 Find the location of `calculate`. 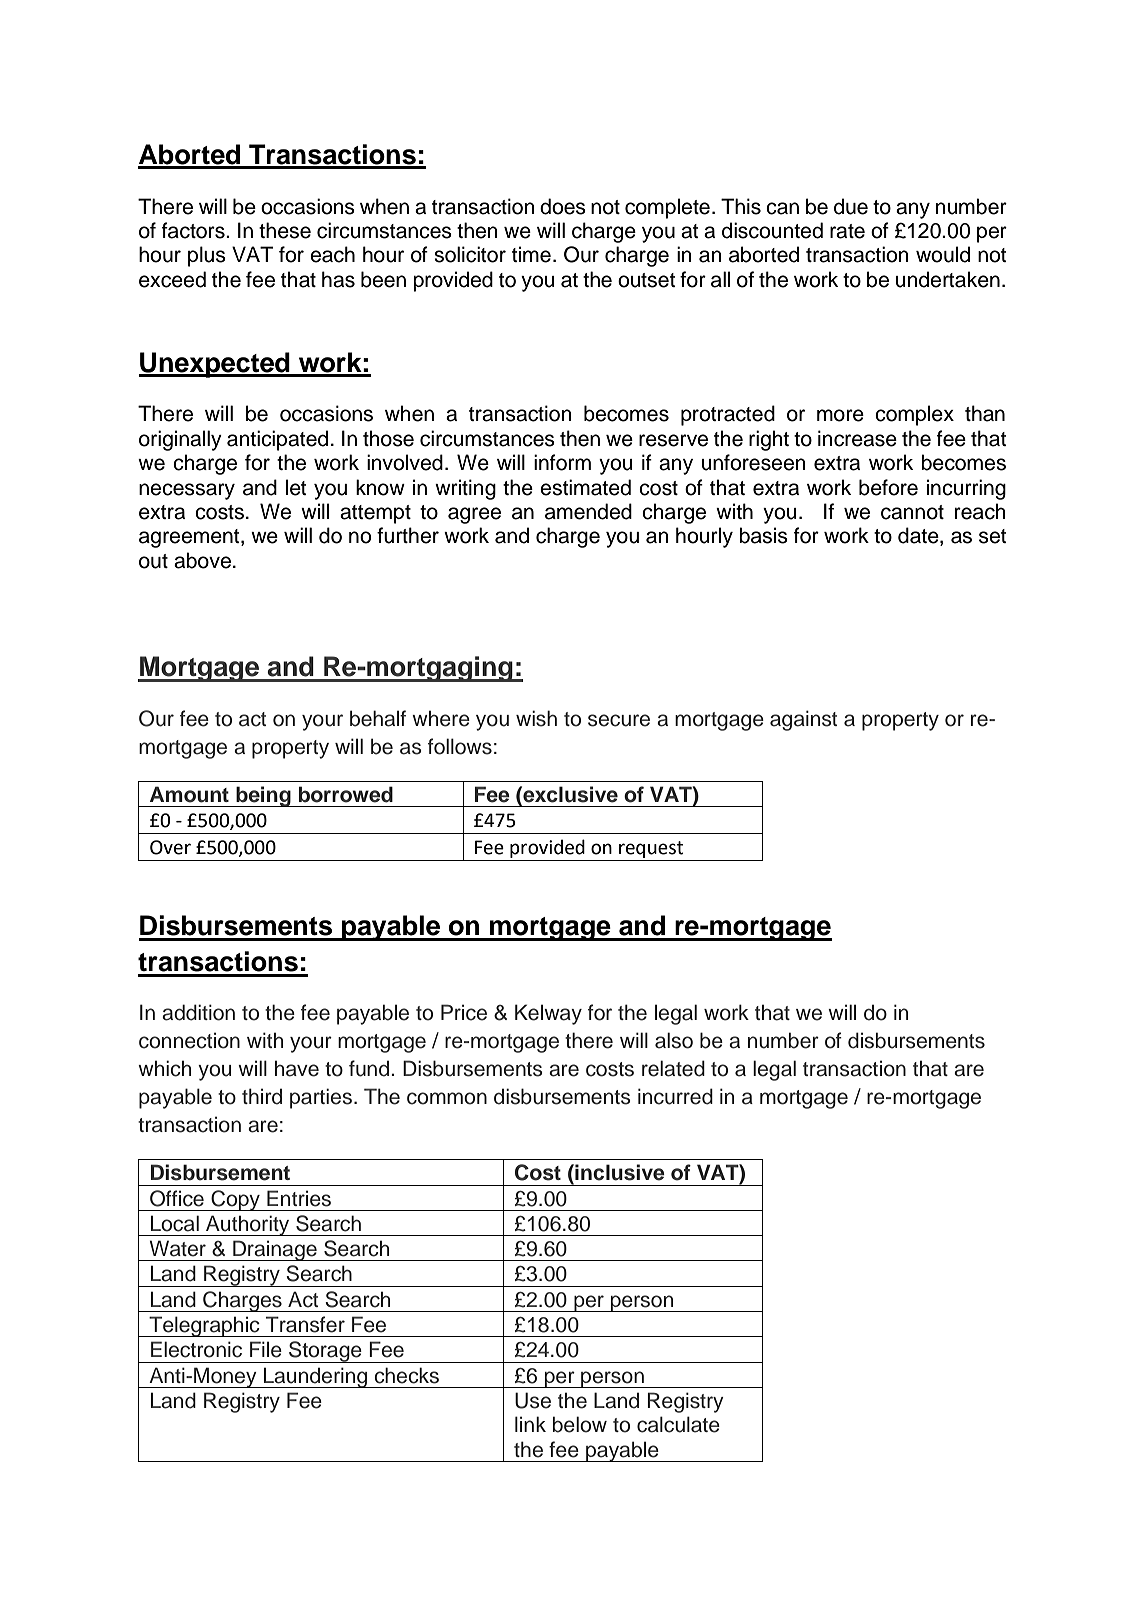

calculate is located at coordinates (678, 1424).
